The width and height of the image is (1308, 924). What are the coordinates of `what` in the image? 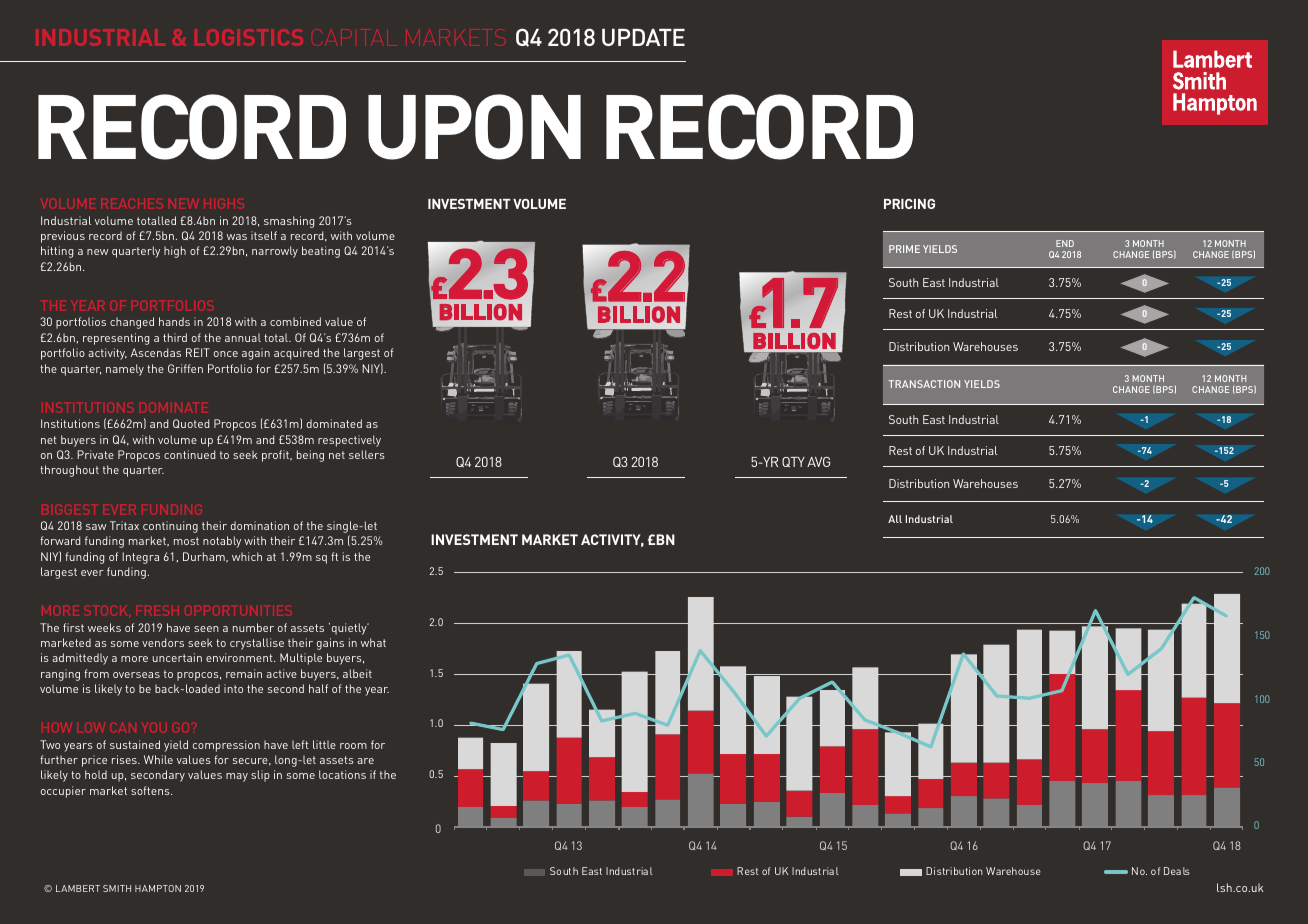 It's located at (373, 642).
